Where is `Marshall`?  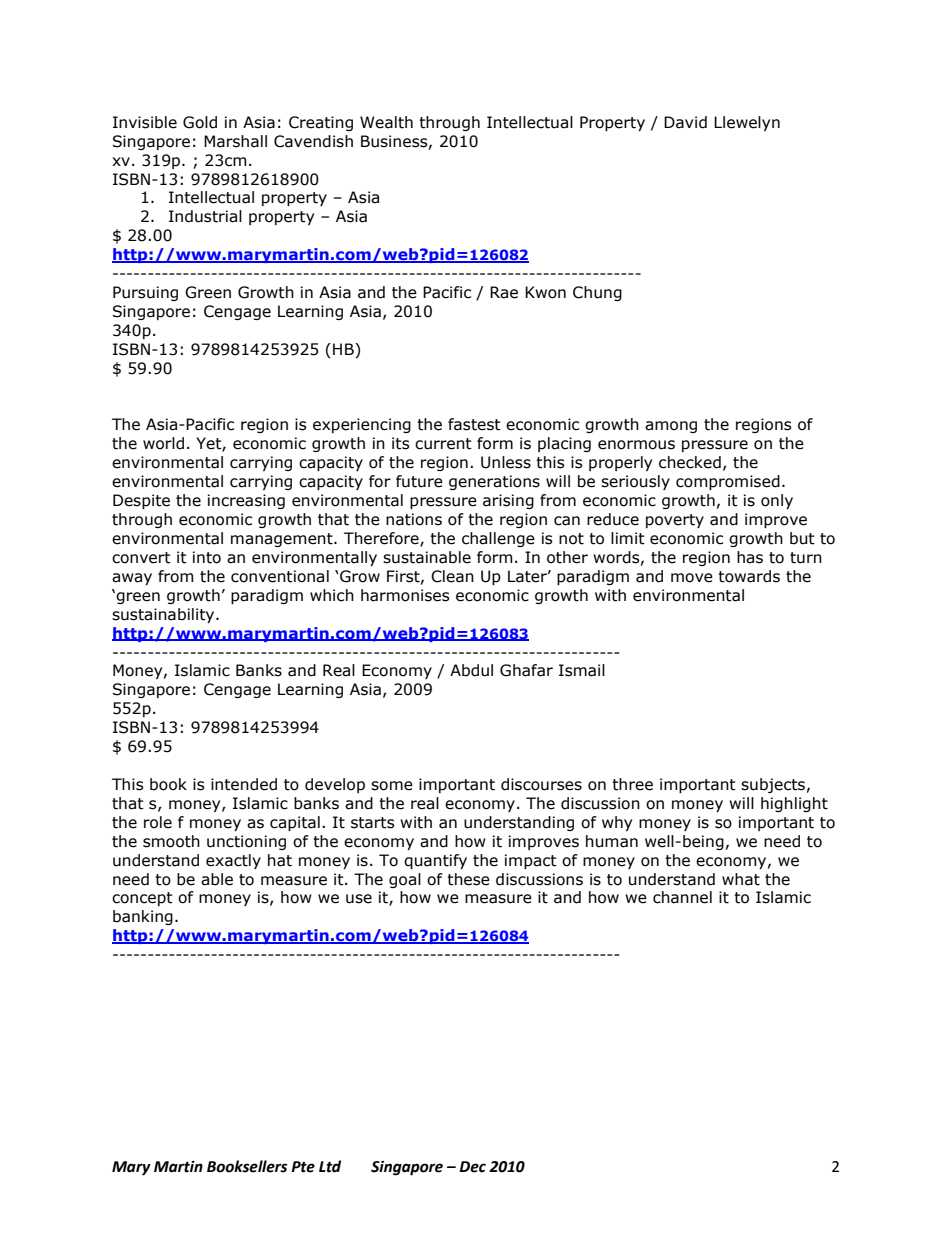 Marshall is located at coordinates (235, 141).
